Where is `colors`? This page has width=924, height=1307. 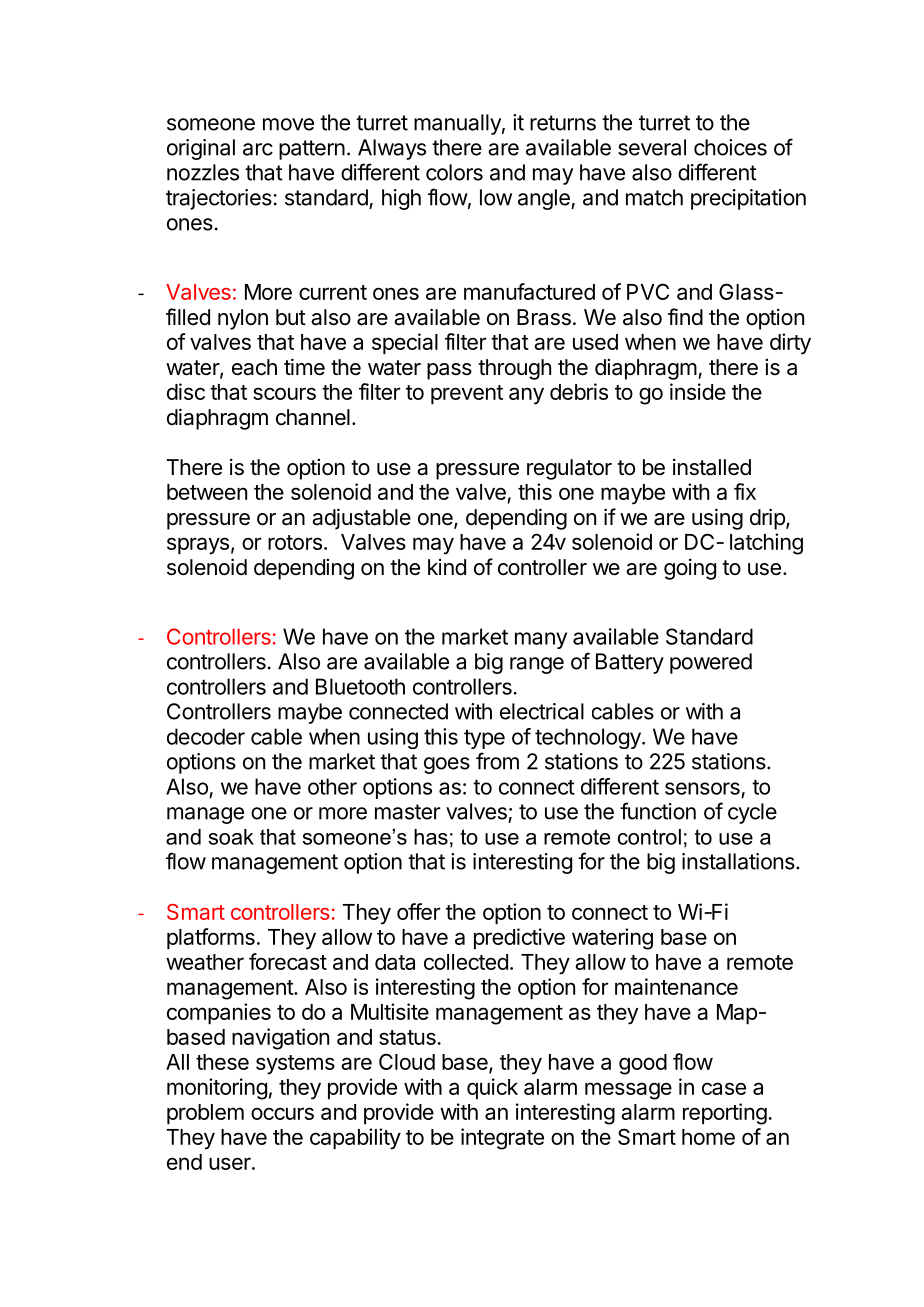 colors is located at coordinates (454, 172).
